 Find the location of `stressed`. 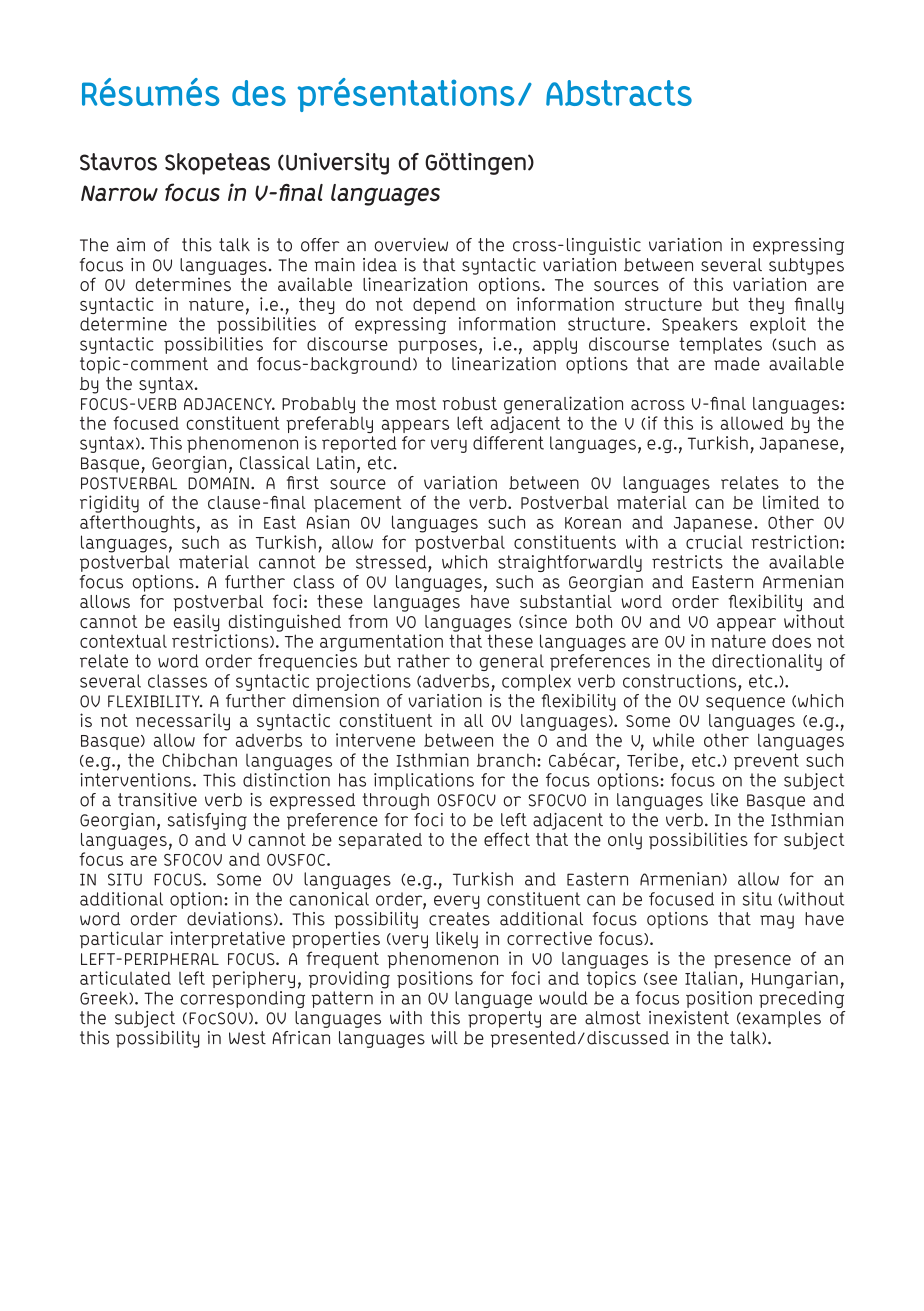

stressed is located at coordinates (392, 562).
